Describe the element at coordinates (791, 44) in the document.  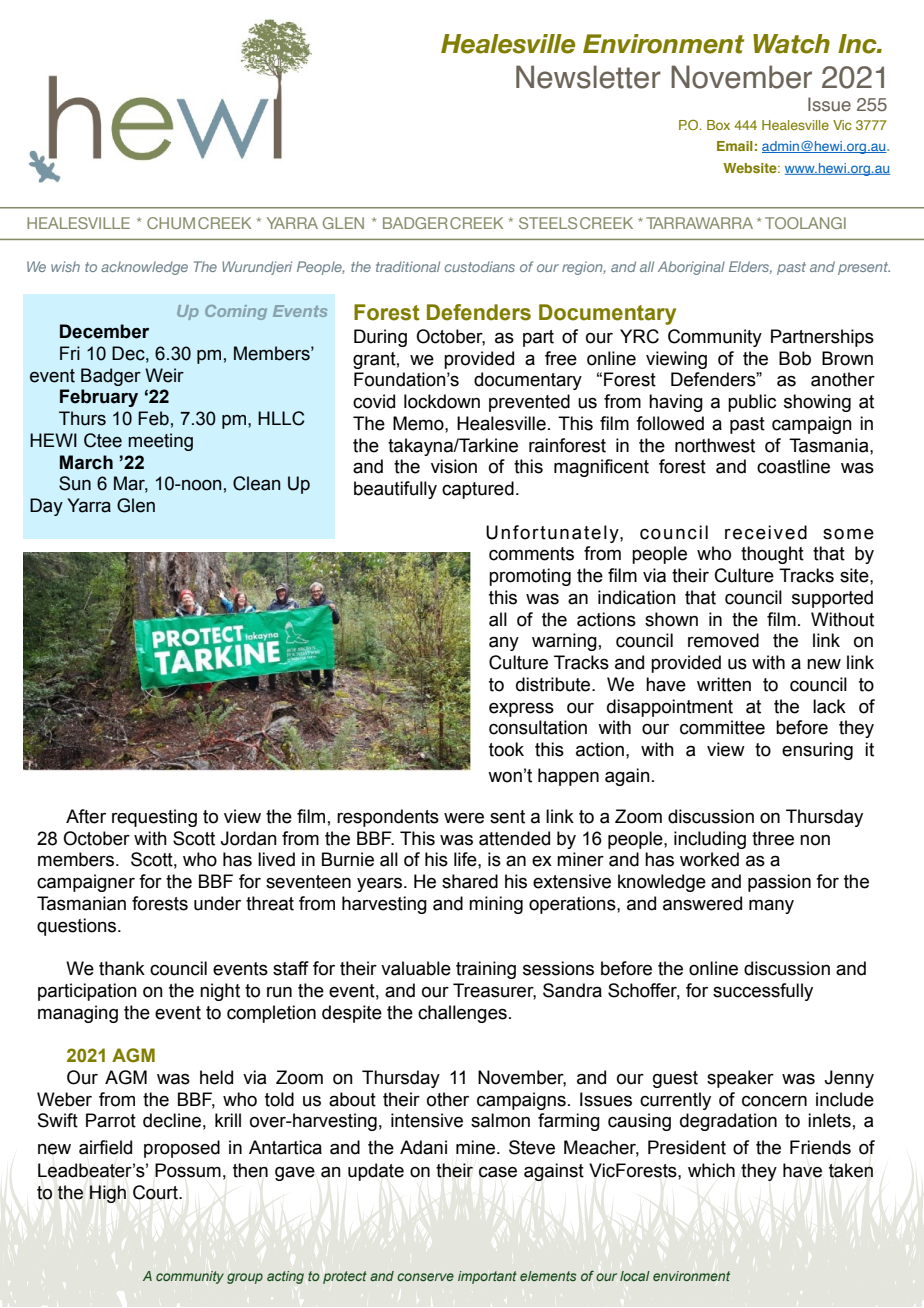
I see `Watch` at that location.
